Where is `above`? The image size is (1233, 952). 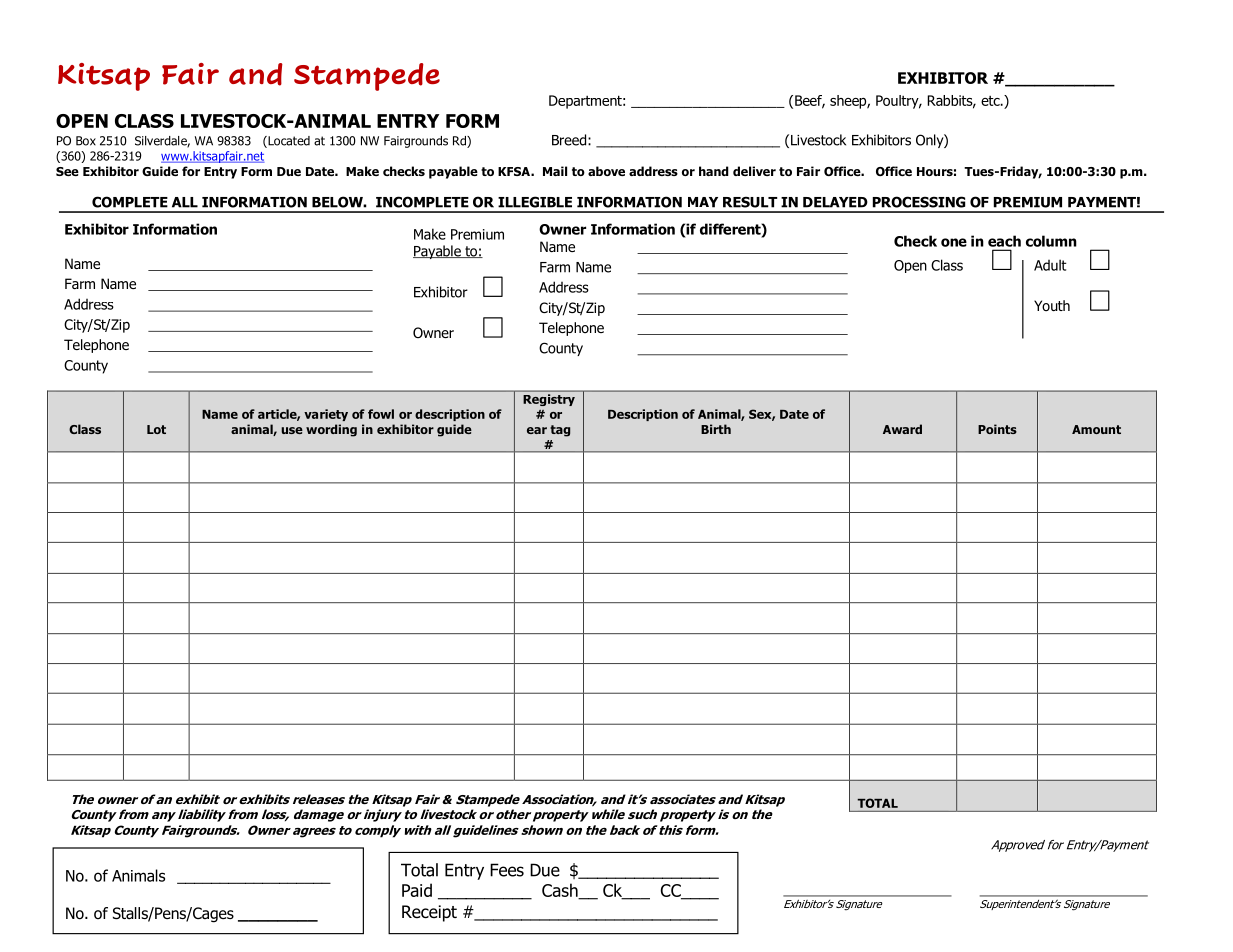
above is located at coordinates (606, 171).
